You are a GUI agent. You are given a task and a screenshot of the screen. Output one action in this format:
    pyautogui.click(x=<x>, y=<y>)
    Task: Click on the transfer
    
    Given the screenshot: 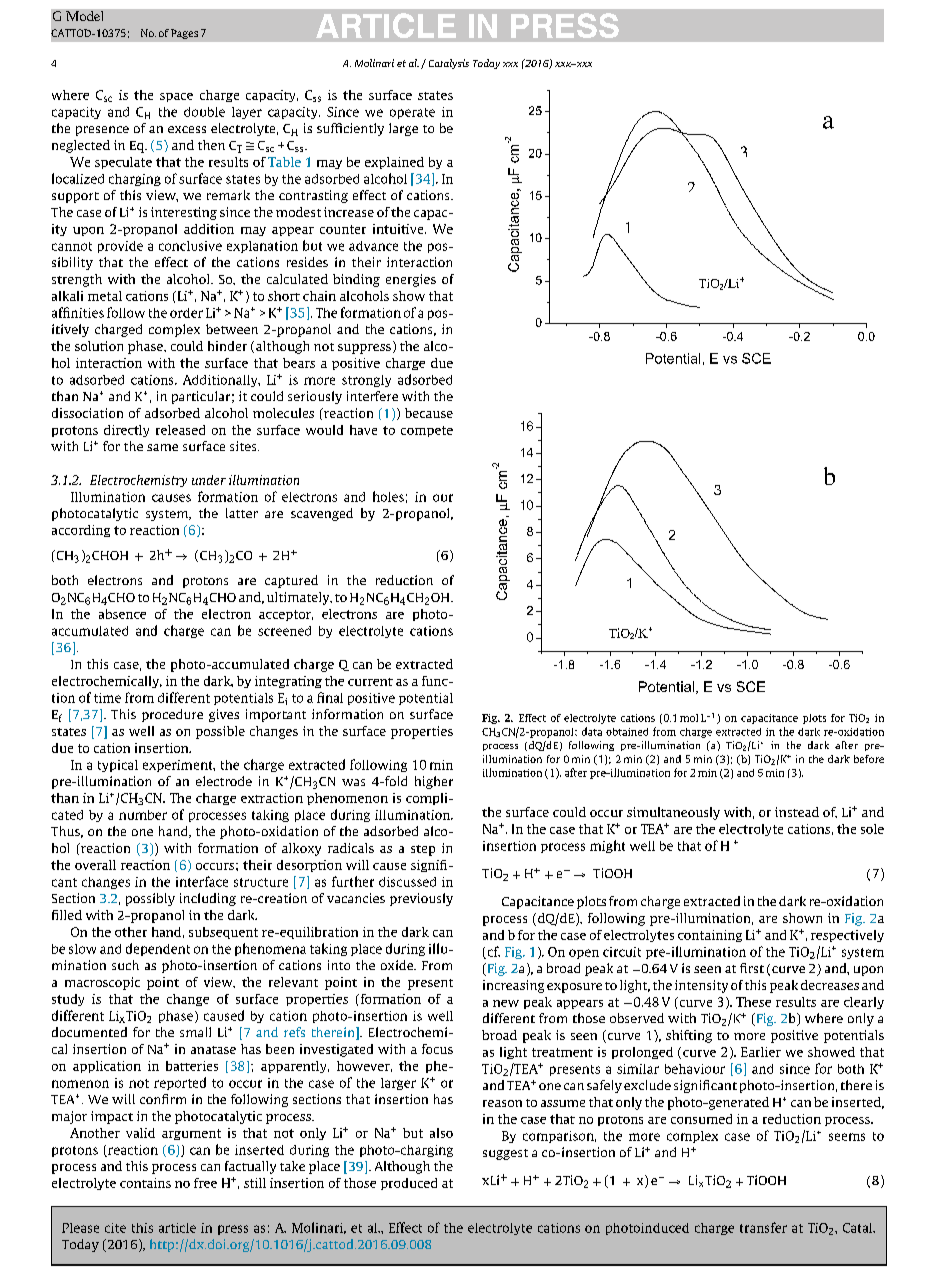 What is the action you would take?
    pyautogui.click(x=763, y=1227)
